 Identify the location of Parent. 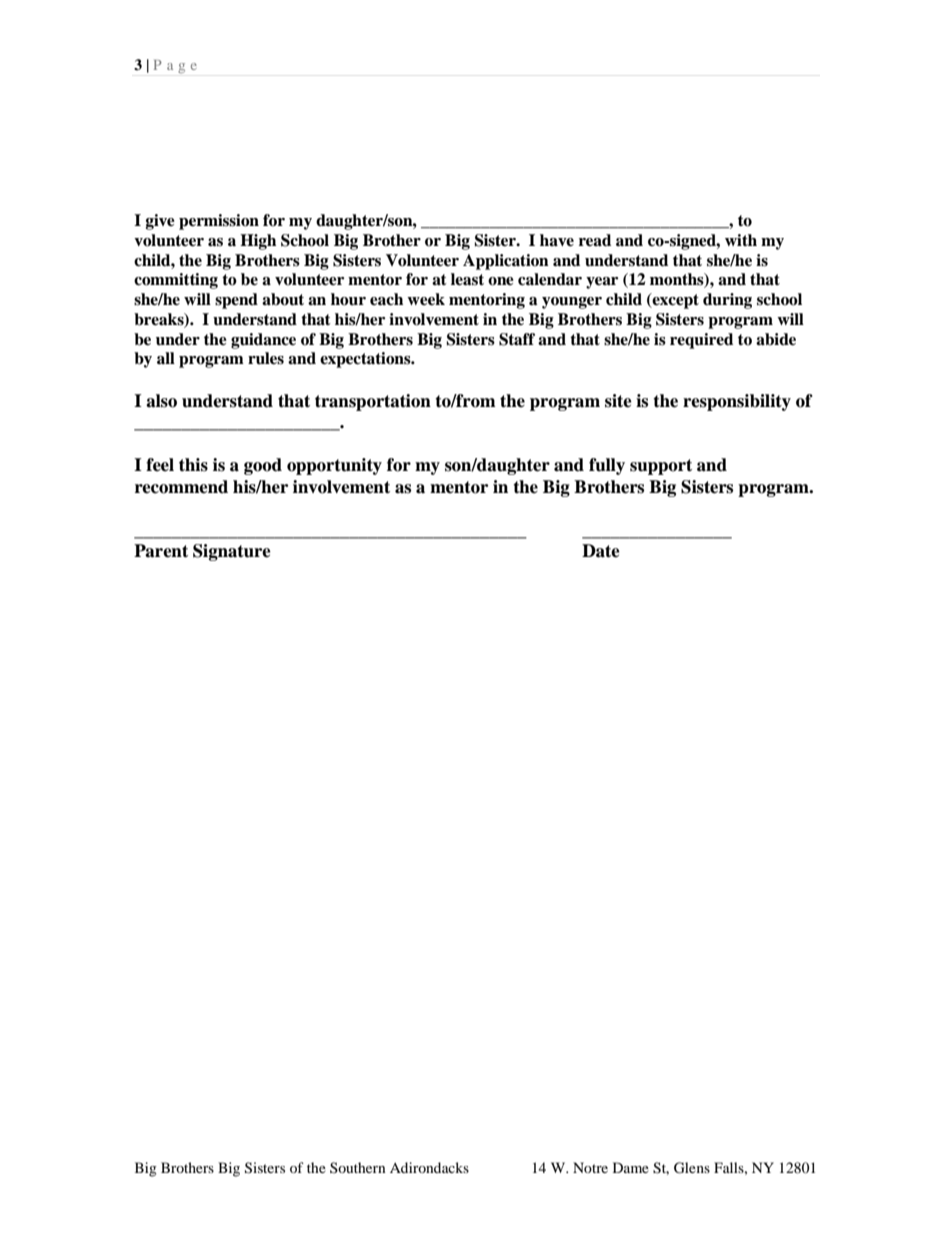
(161, 551).
